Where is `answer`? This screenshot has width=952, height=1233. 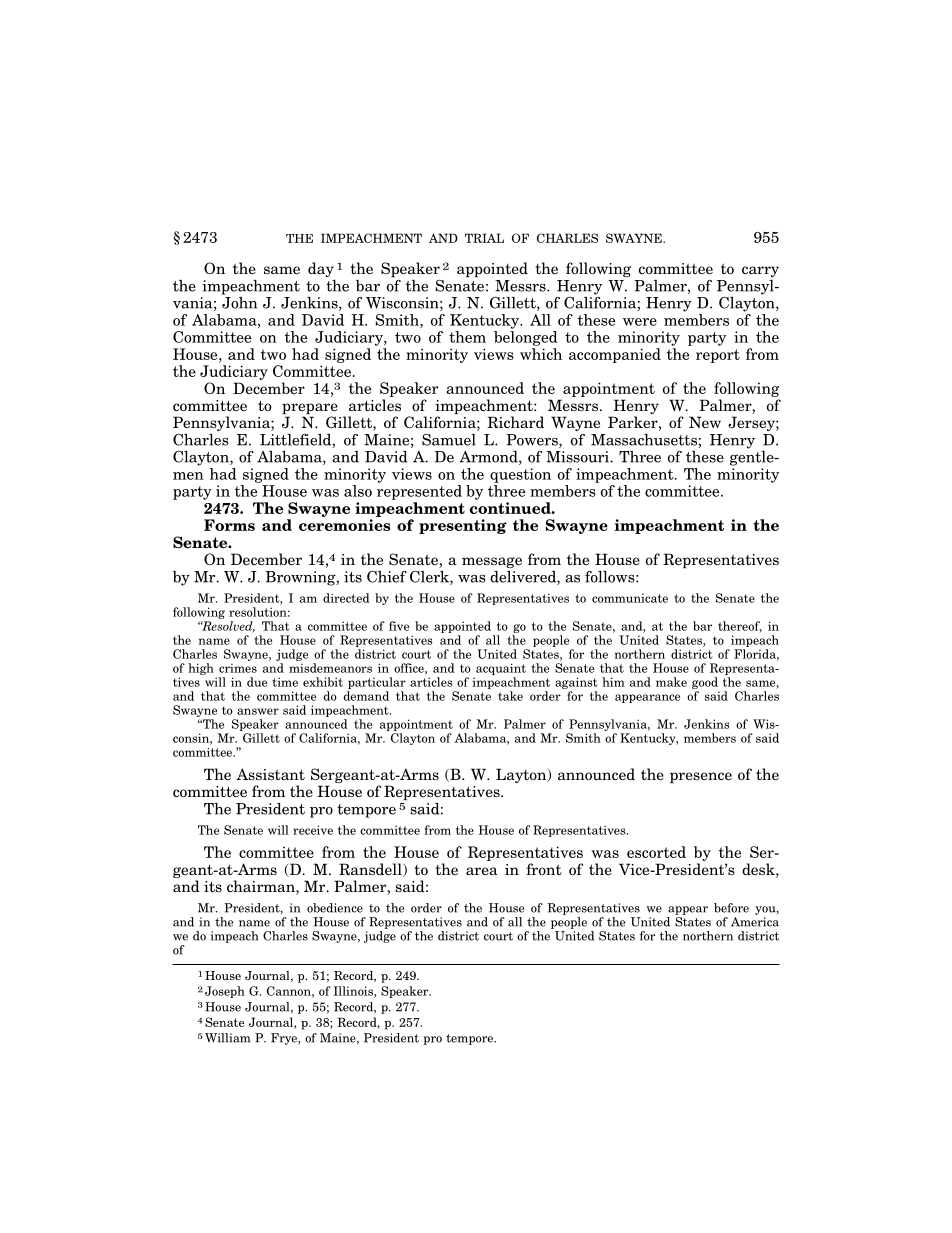 answer is located at coordinates (258, 711).
